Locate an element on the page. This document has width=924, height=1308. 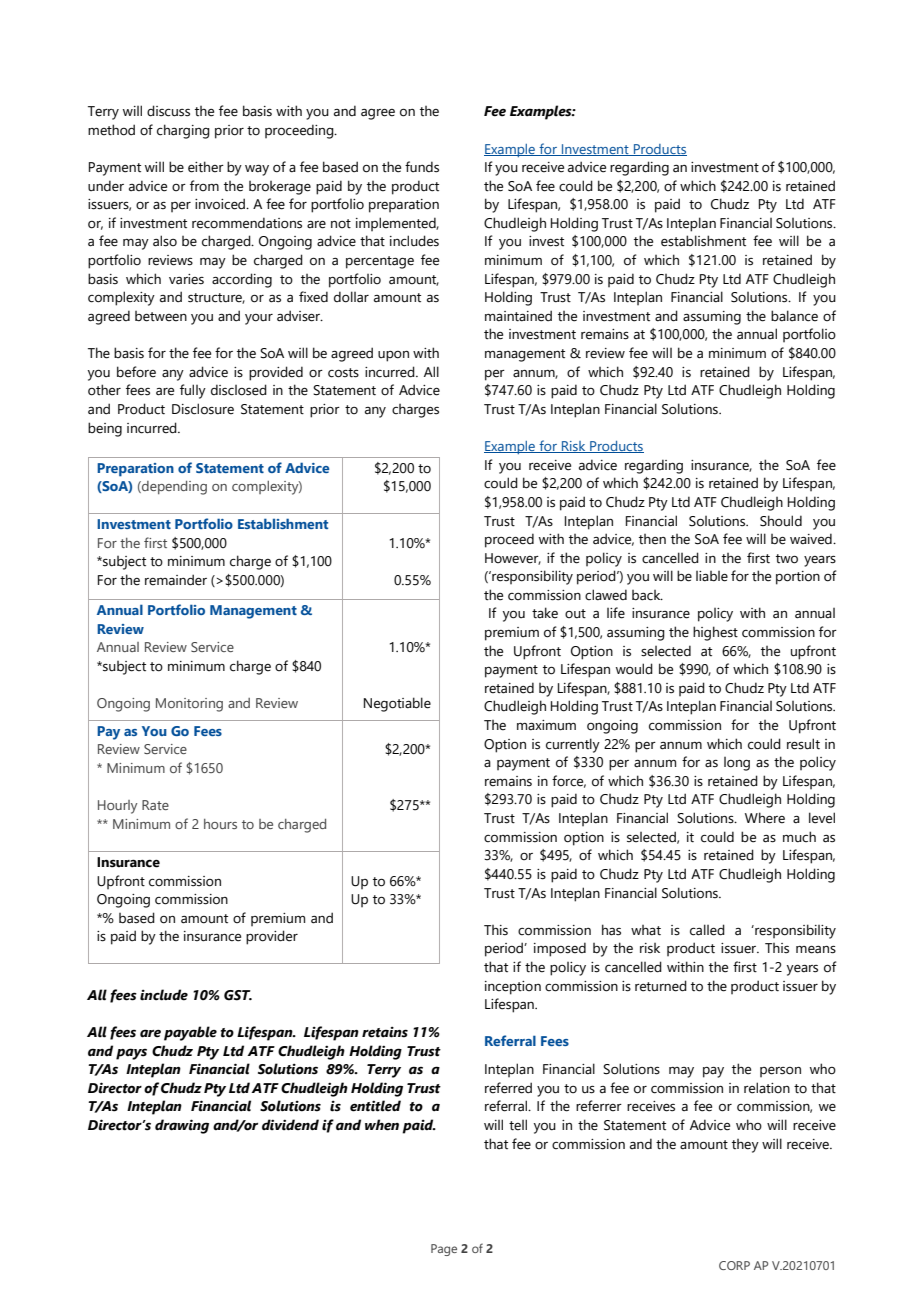
funds is located at coordinates (422, 167).
